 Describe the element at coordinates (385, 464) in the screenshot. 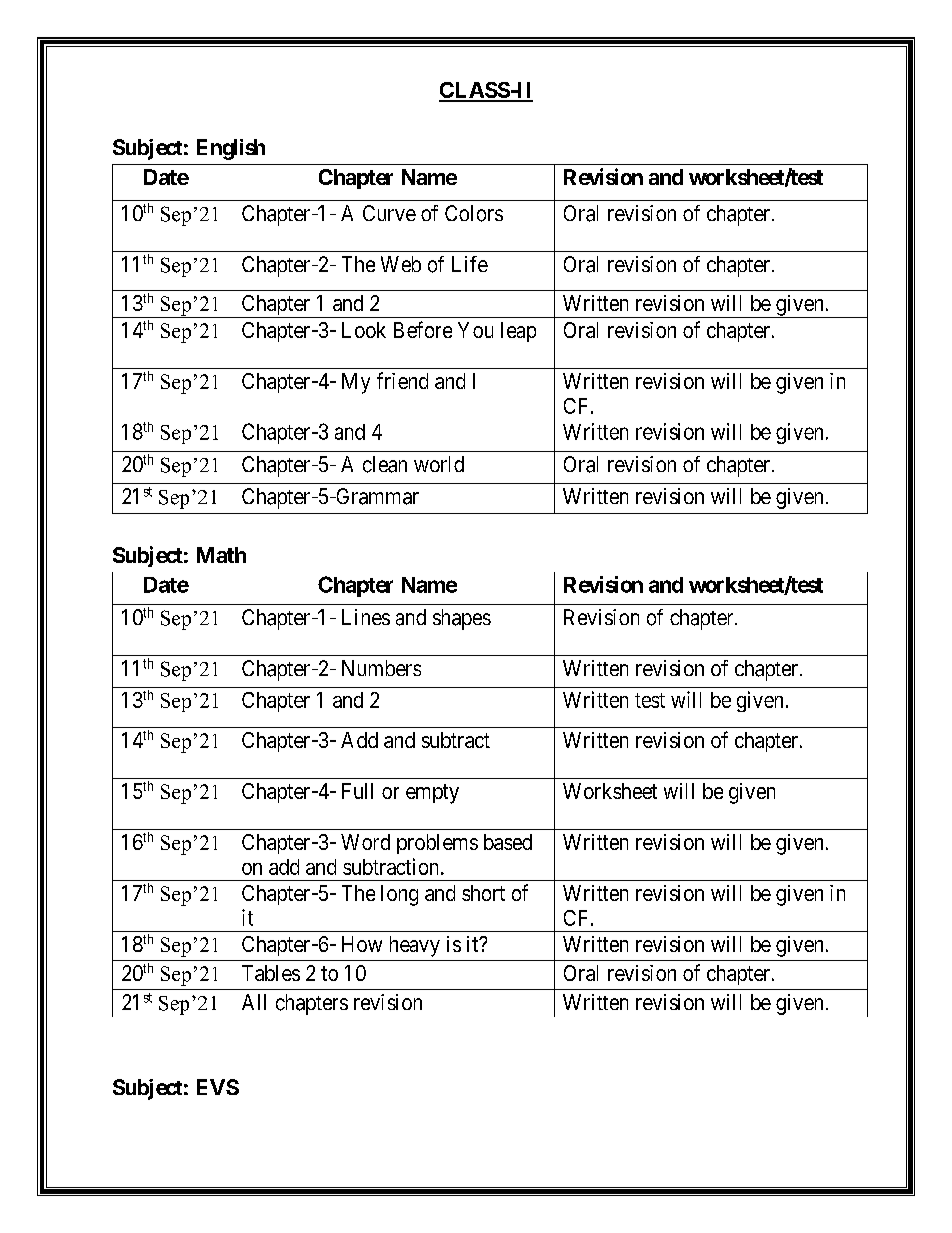

I see `clean` at that location.
